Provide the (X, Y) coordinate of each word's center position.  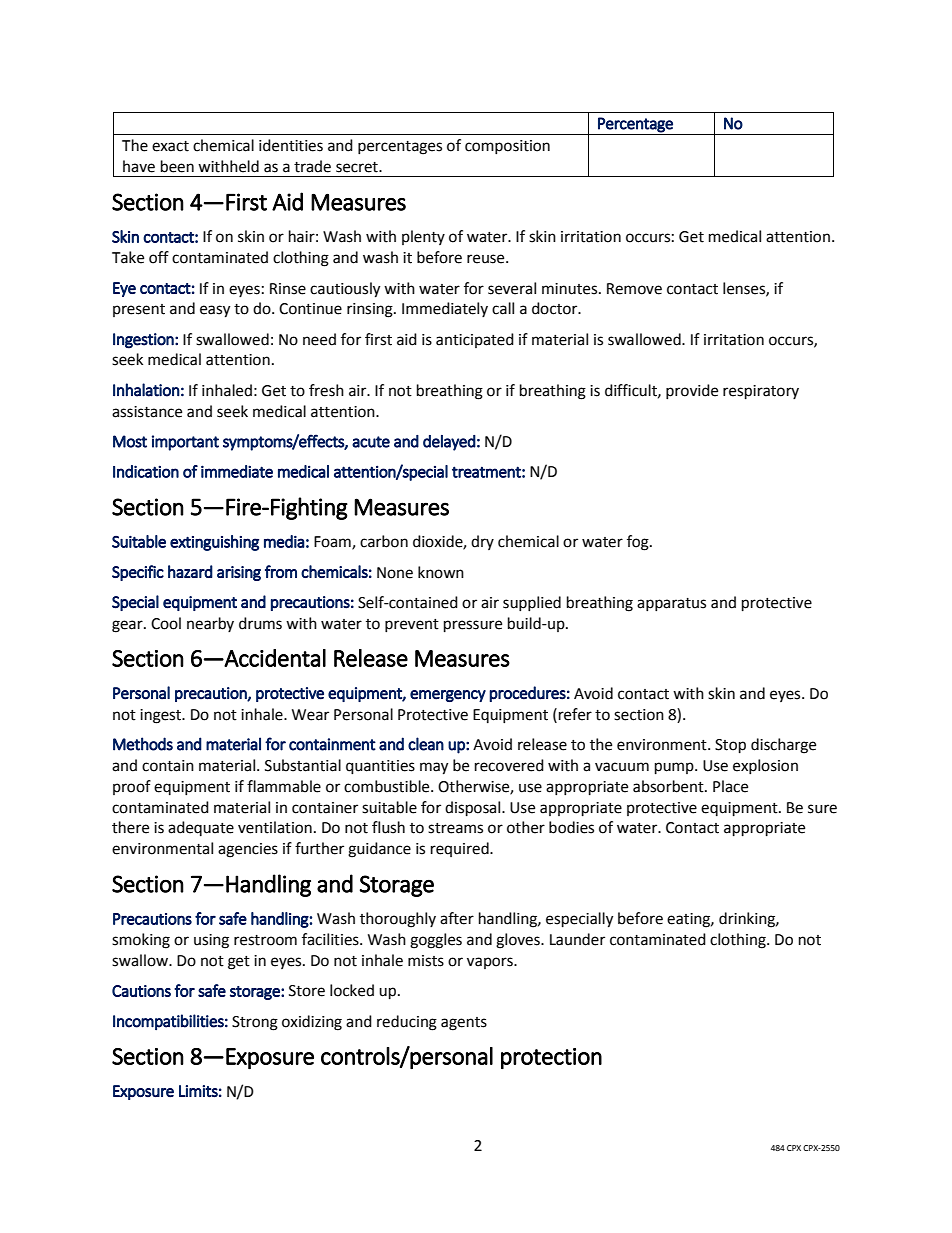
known (441, 572)
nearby (210, 624)
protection (551, 1058)
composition (507, 147)
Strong (255, 1023)
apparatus (671, 604)
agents (464, 1024)
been (177, 166)
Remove (634, 289)
